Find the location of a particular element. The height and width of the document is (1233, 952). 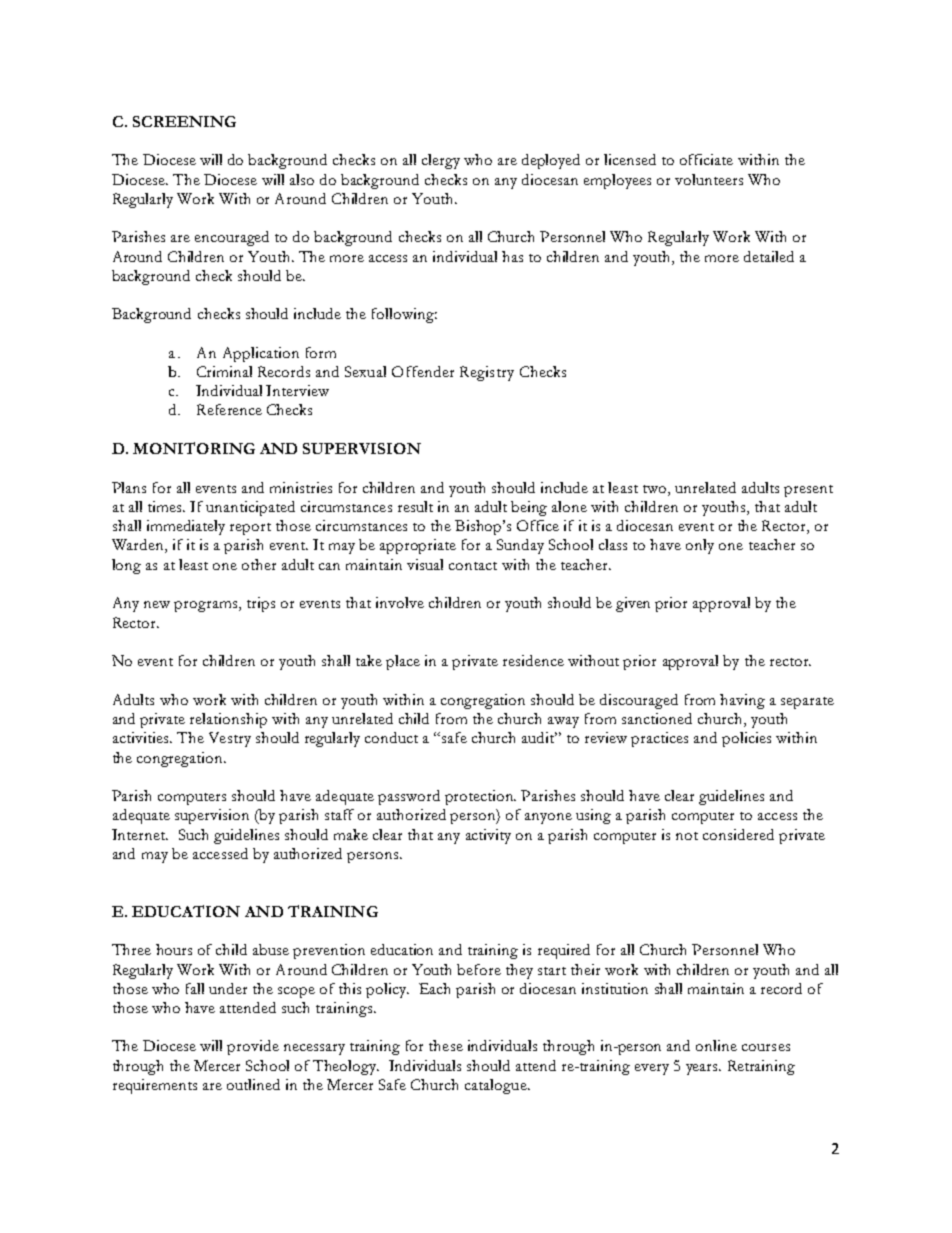

contact is located at coordinates (473, 566).
